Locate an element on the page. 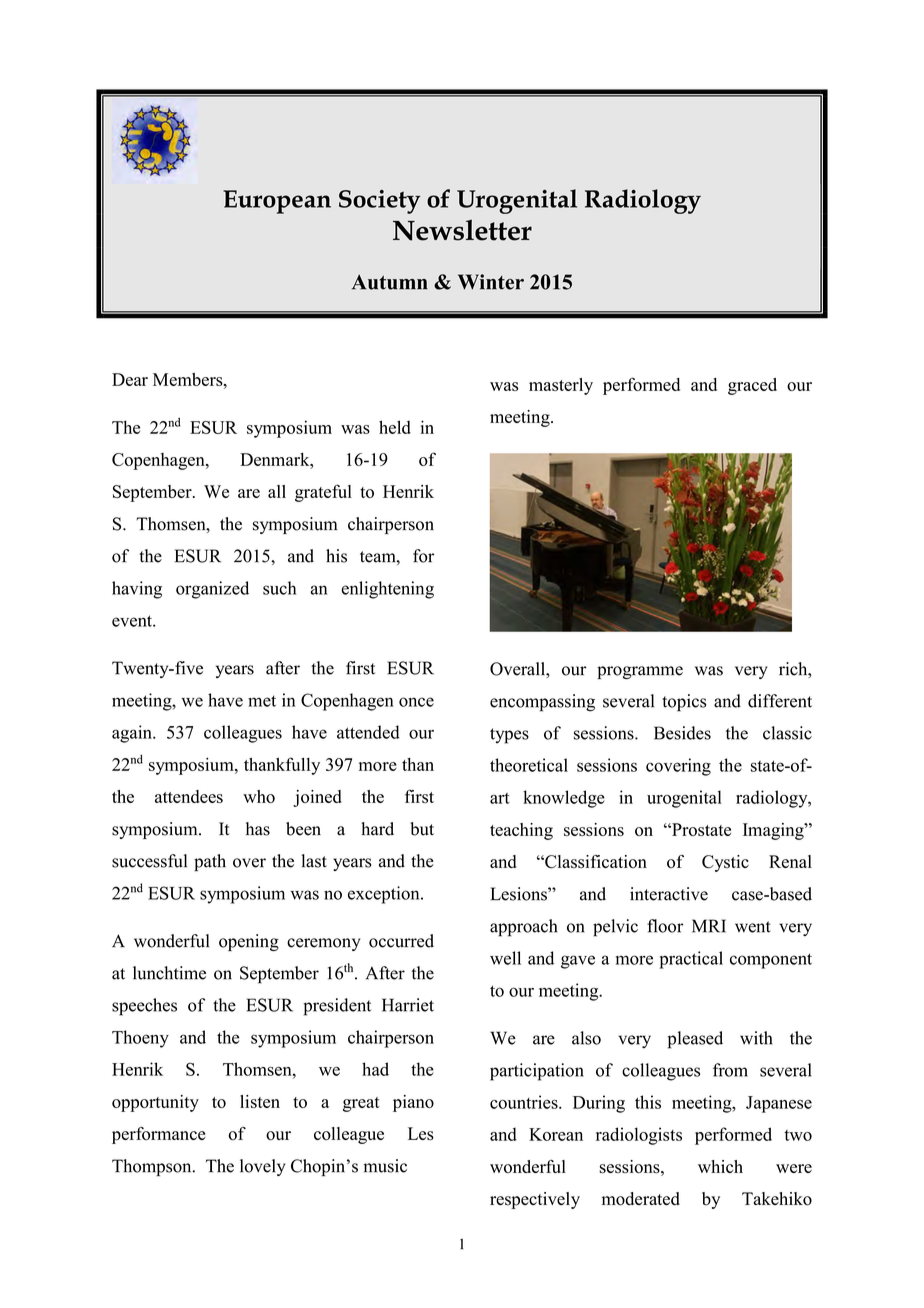 The image size is (924, 1308). music is located at coordinates (385, 1166).
